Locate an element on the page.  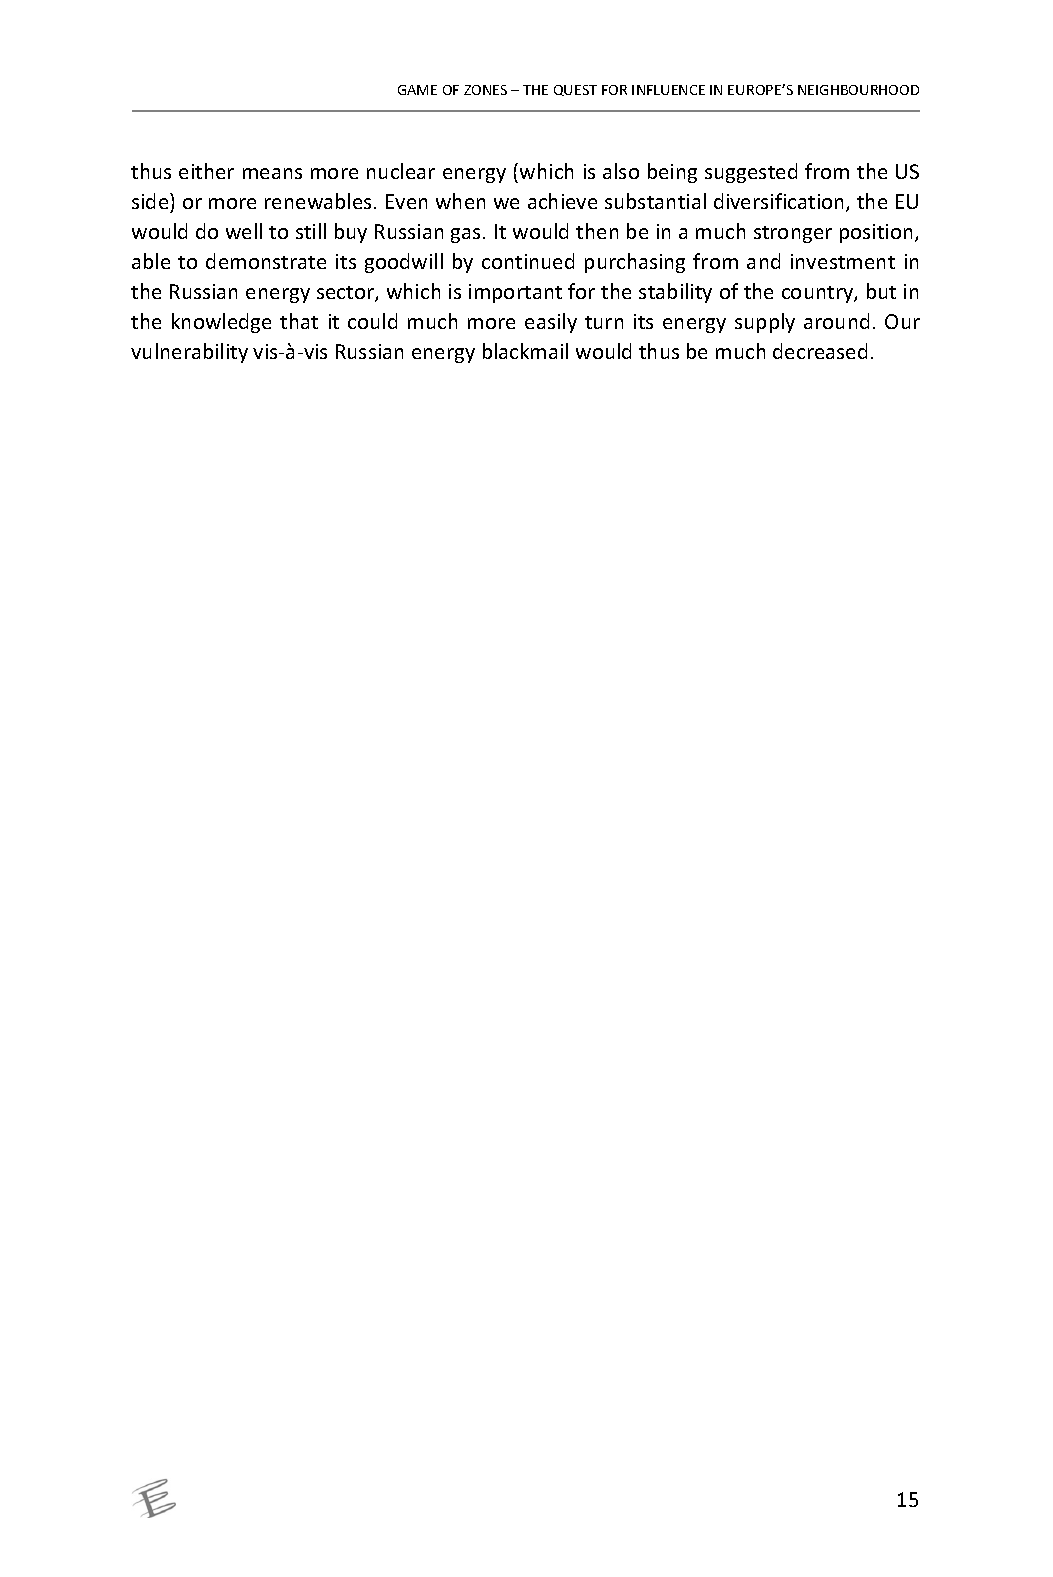
GAME is located at coordinates (417, 90).
